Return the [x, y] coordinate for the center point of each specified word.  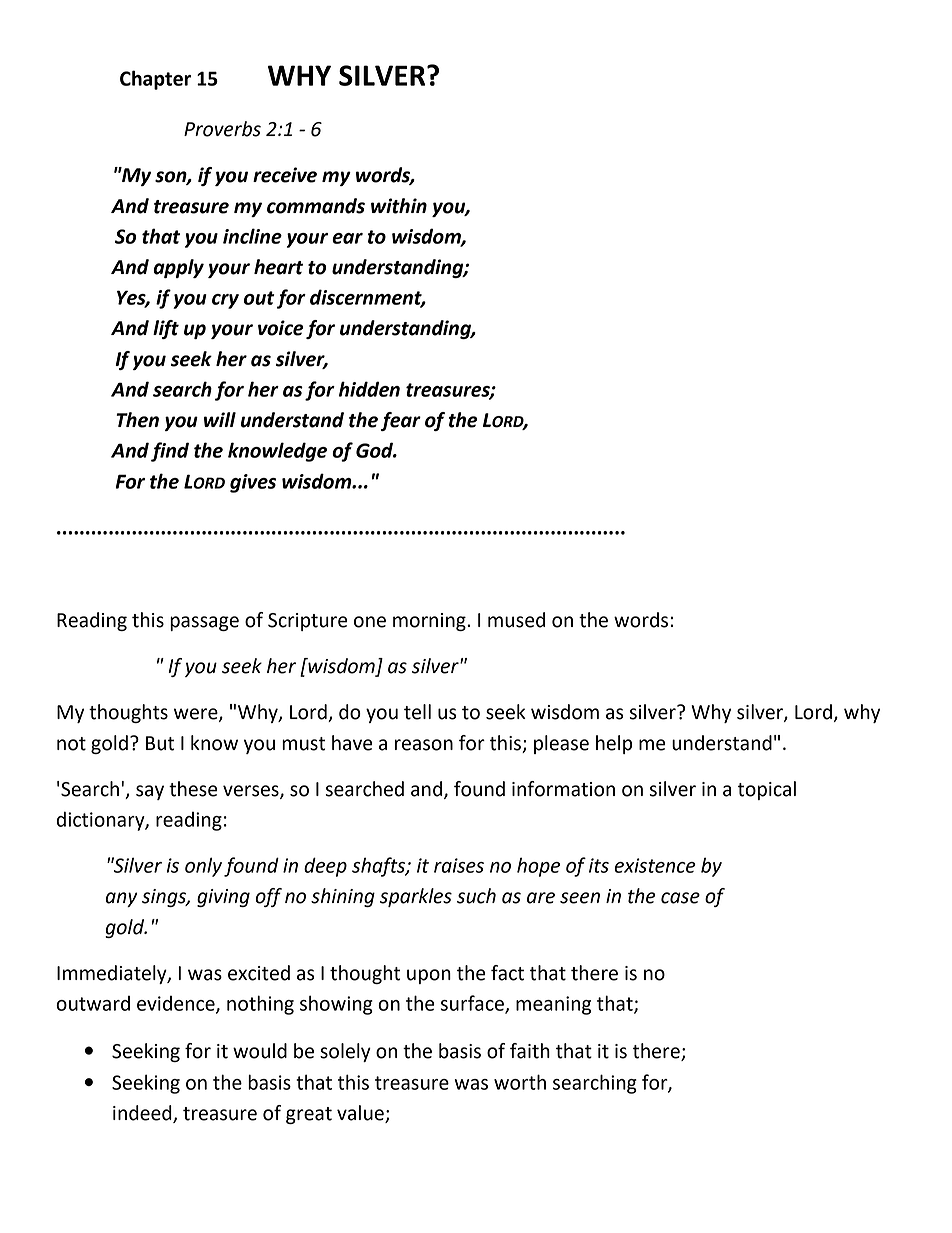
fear [401, 421]
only [203, 867]
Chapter [155, 80]
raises [459, 865]
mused [516, 620]
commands [316, 206]
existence [655, 865]
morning [430, 622]
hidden [369, 389]
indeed [143, 1114]
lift [166, 329]
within [399, 206]
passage [204, 623]
